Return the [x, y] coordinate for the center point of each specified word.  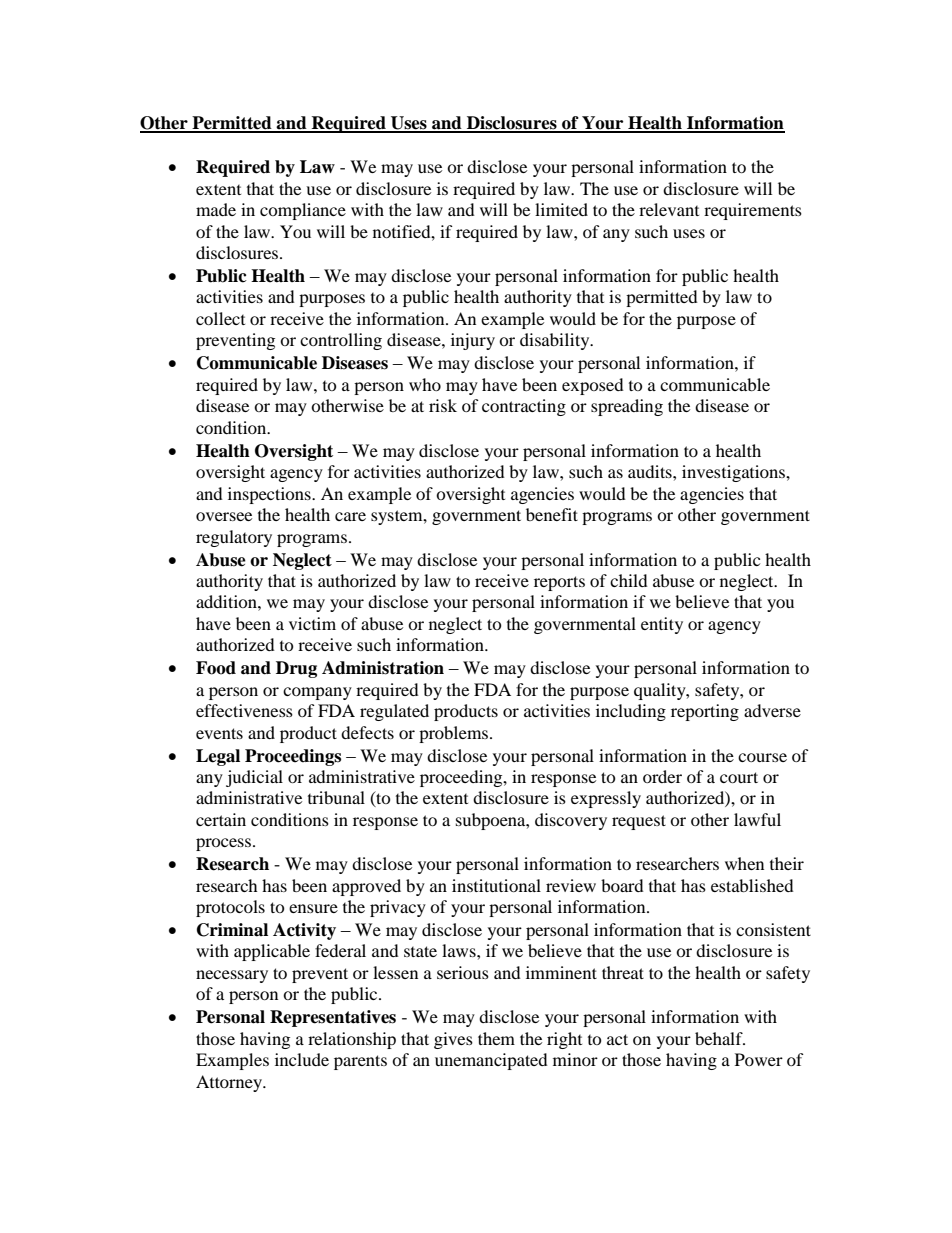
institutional [496, 885]
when [744, 863]
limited [561, 209]
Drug [296, 669]
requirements [753, 211]
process [225, 844]
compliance [303, 211]
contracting [524, 407]
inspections [270, 495]
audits [651, 471]
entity [662, 625]
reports [559, 583]
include [302, 1059]
